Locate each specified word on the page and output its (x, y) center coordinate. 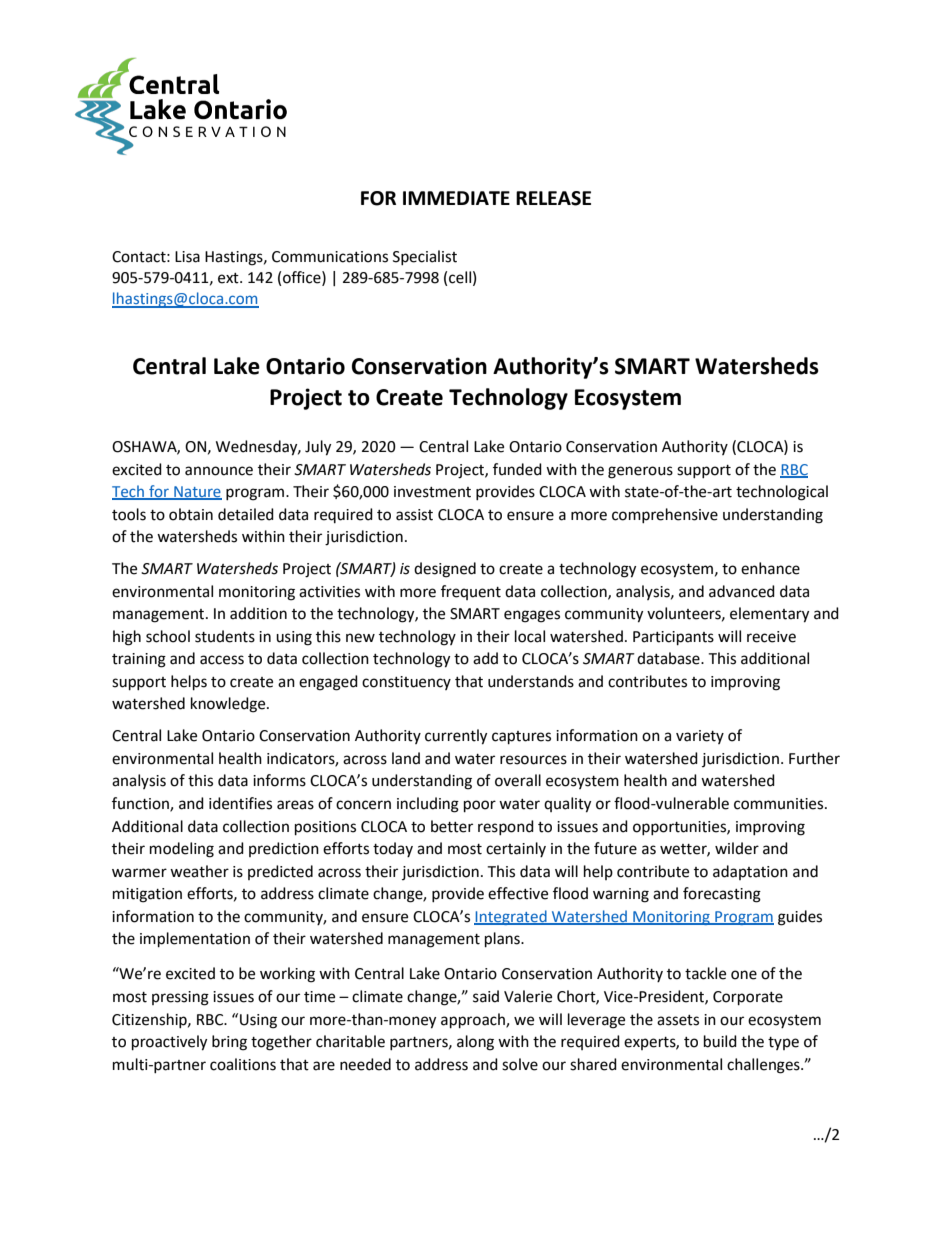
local (530, 636)
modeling (182, 850)
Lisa (187, 257)
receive (771, 637)
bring (229, 1043)
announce (219, 471)
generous (640, 472)
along (475, 1043)
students (225, 636)
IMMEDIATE (456, 198)
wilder (737, 848)
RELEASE (553, 198)
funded (517, 469)
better (452, 826)
